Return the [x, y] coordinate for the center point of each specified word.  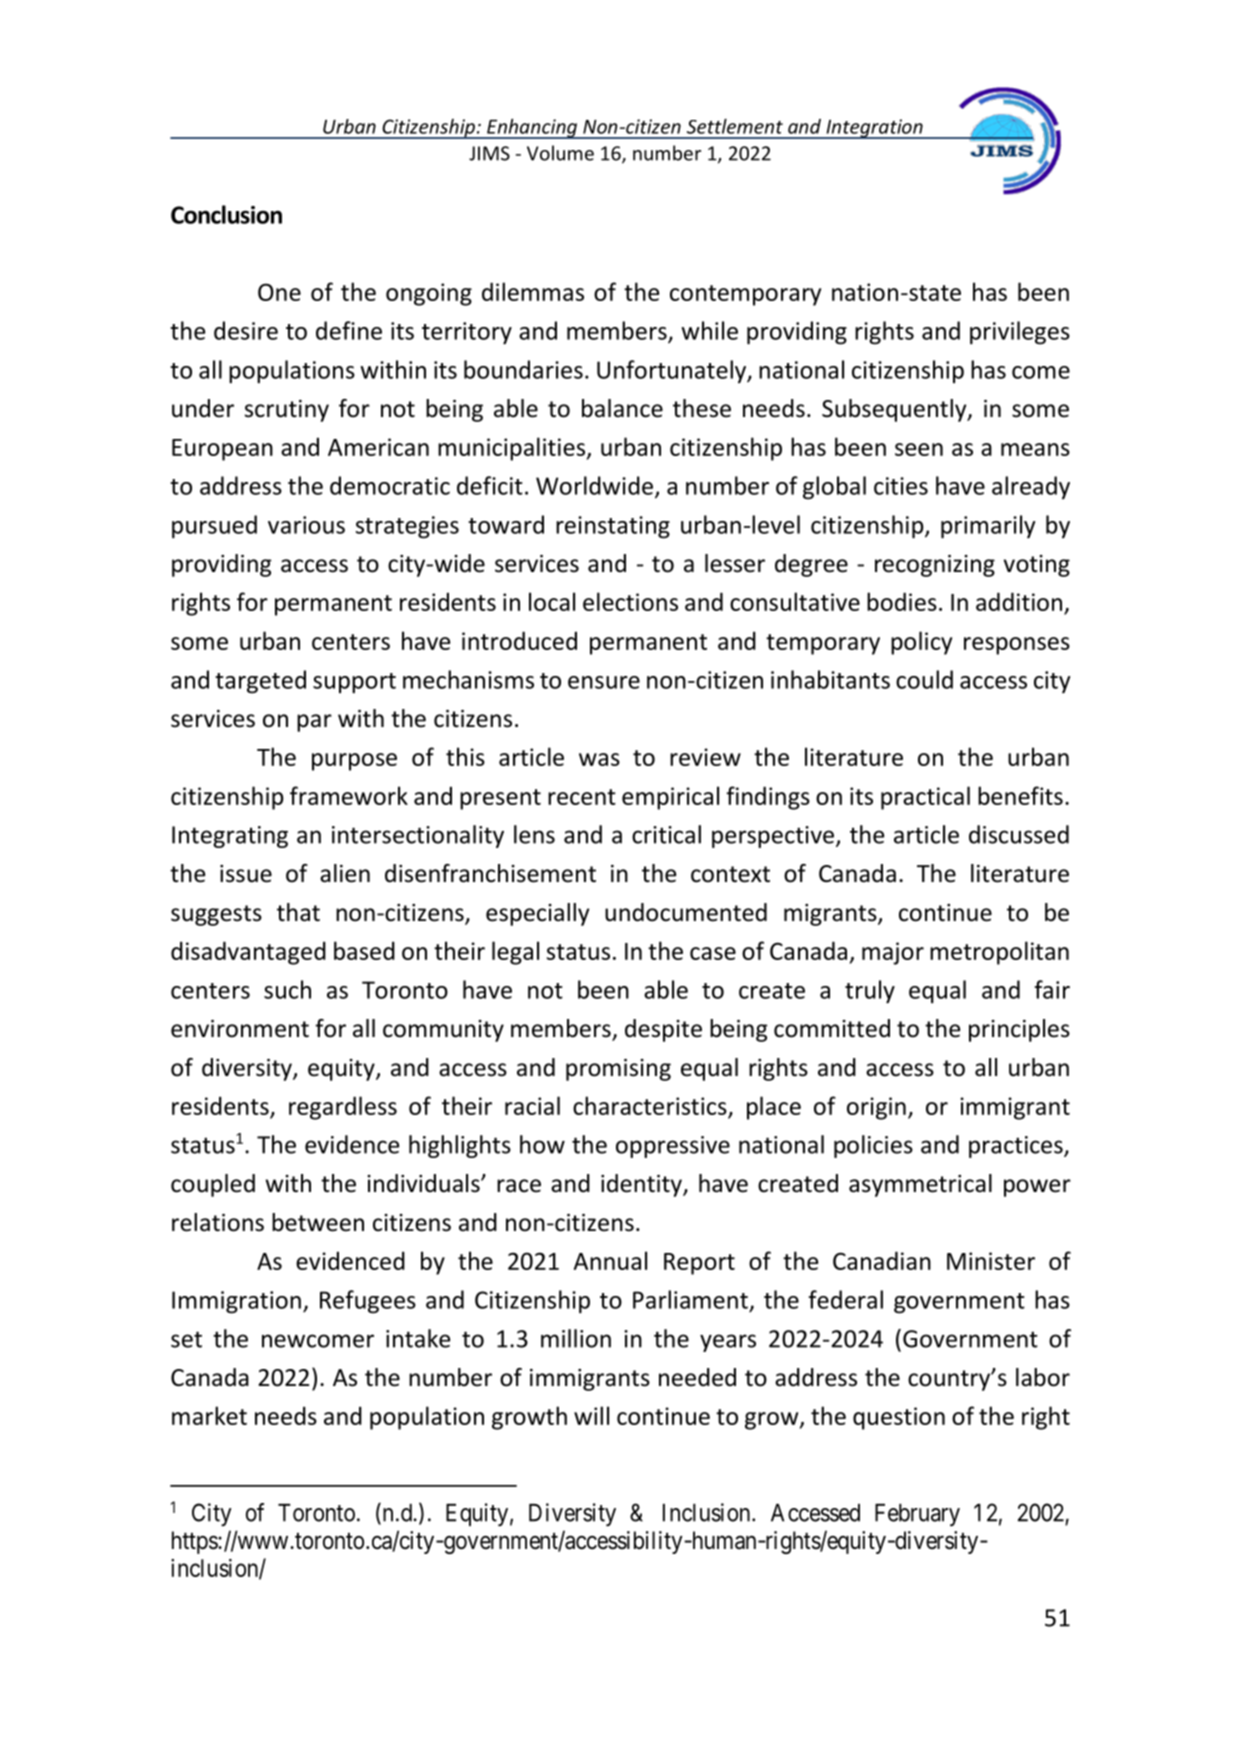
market [209, 1415]
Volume [560, 153]
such [287, 989]
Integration [874, 129]
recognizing [935, 566]
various [306, 525]
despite [663, 1030]
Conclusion [226, 214]
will [591, 1415]
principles [1019, 1030]
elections [630, 601]
